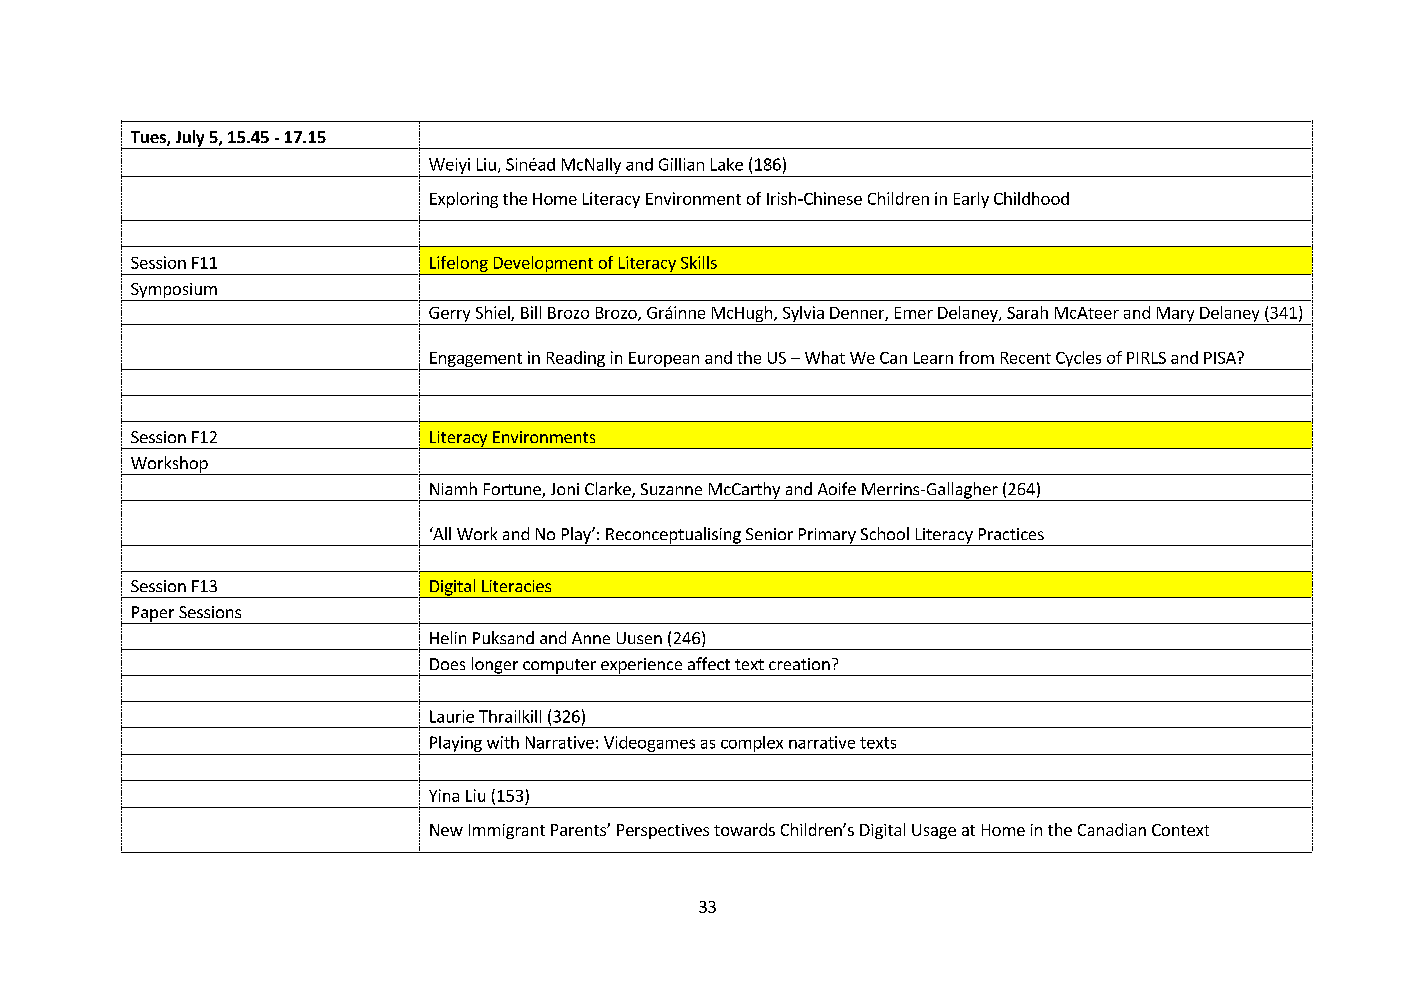 Image resolution: width=1415 pixels, height=1000 pixels. I want to click on European, so click(664, 359).
